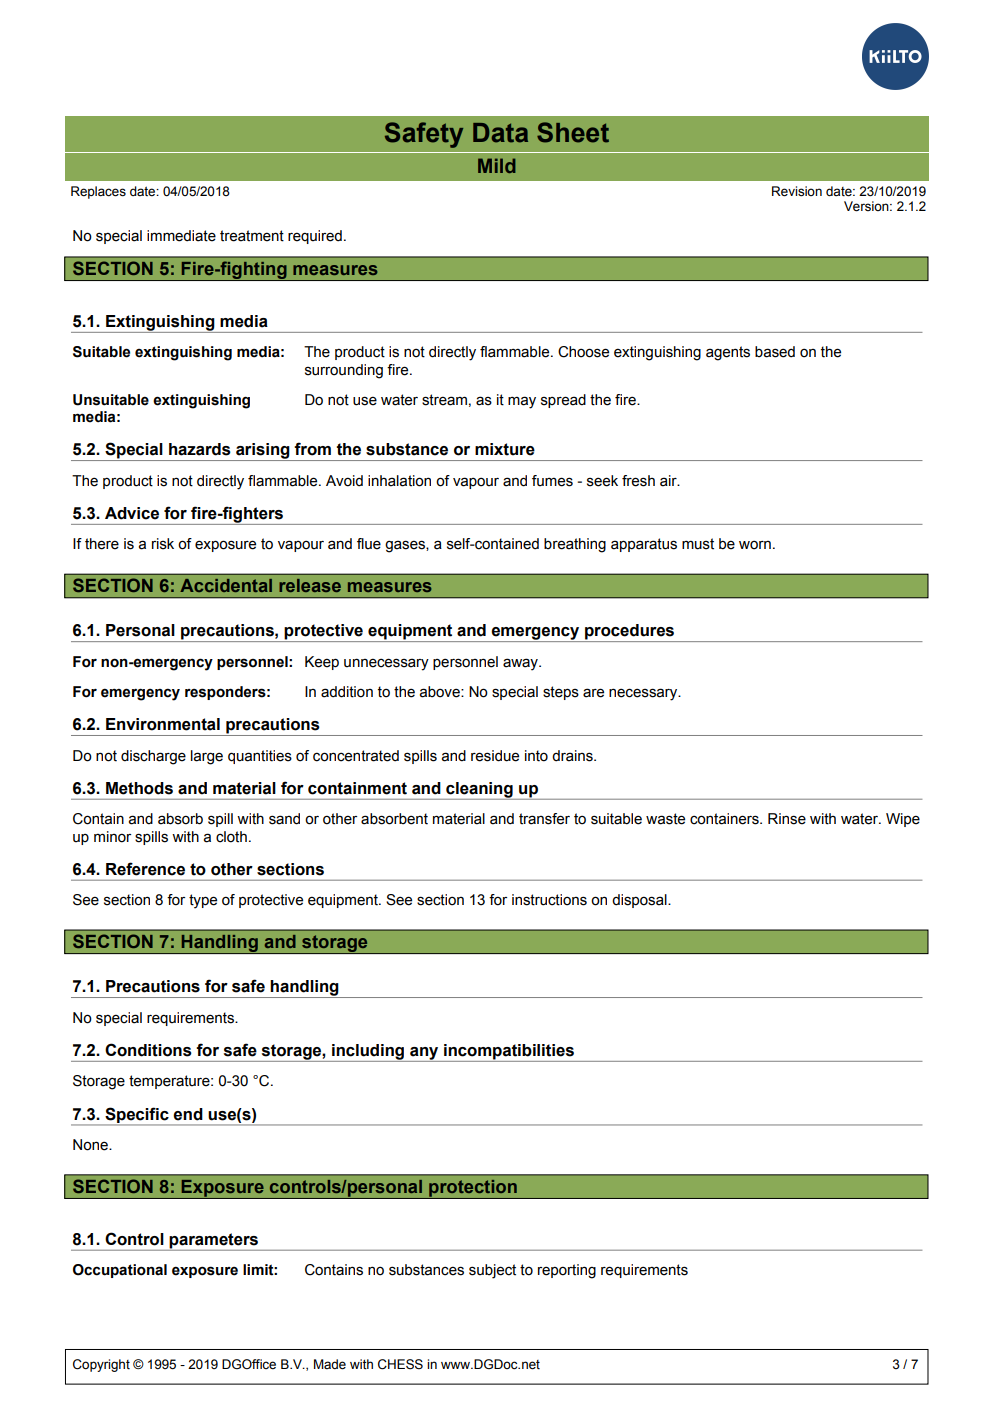 The height and width of the screenshot is (1405, 993). Describe the element at coordinates (755, 545) in the screenshot. I see `worn` at that location.
